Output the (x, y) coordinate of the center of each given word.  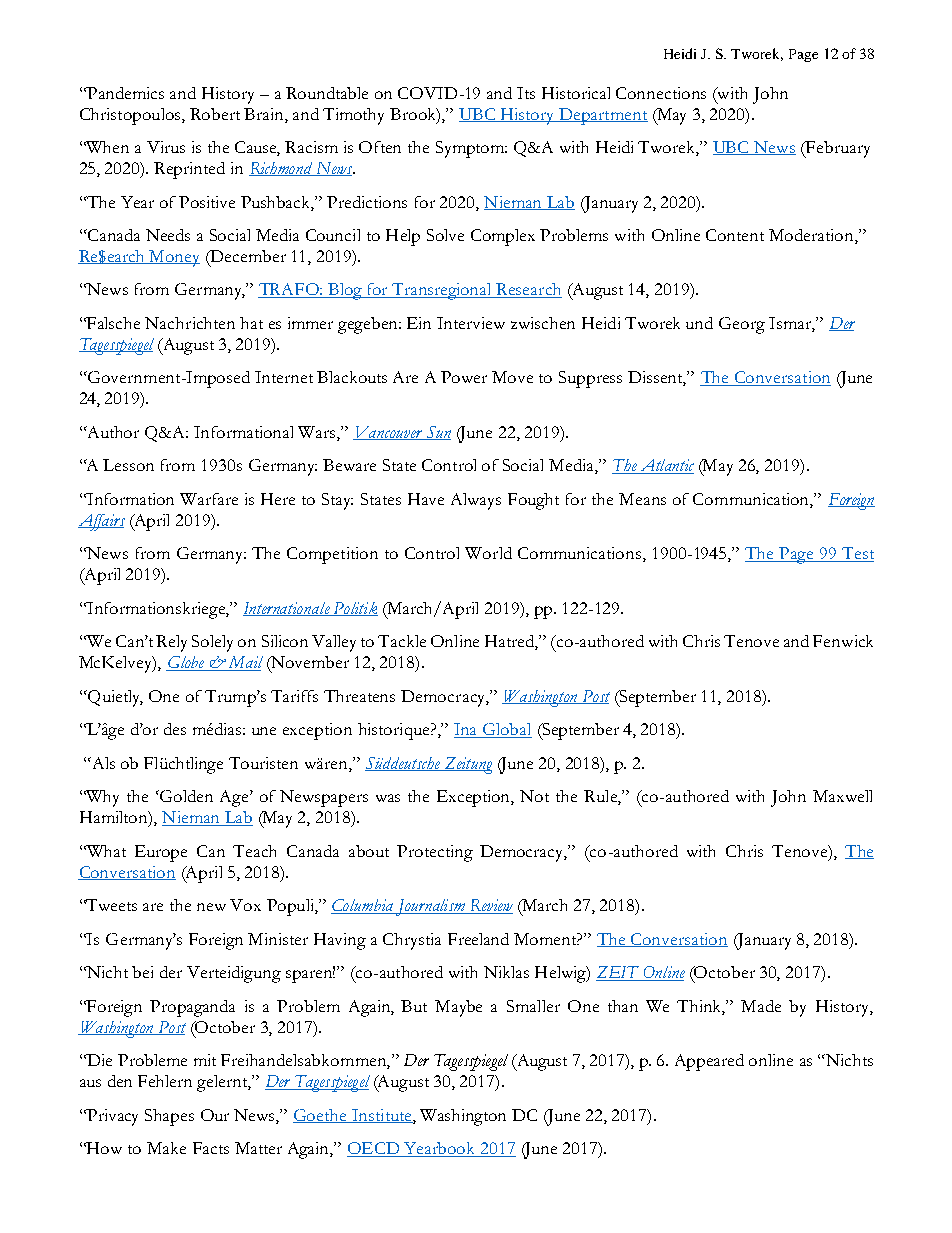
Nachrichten (190, 323)
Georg (742, 325)
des (175, 729)
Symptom (471, 149)
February (837, 149)
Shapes (169, 1117)
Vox (245, 905)
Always (476, 501)
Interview (471, 323)
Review (490, 906)
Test (857, 554)
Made (761, 1006)
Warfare (209, 499)
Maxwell (842, 796)
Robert (215, 114)
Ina (467, 730)
